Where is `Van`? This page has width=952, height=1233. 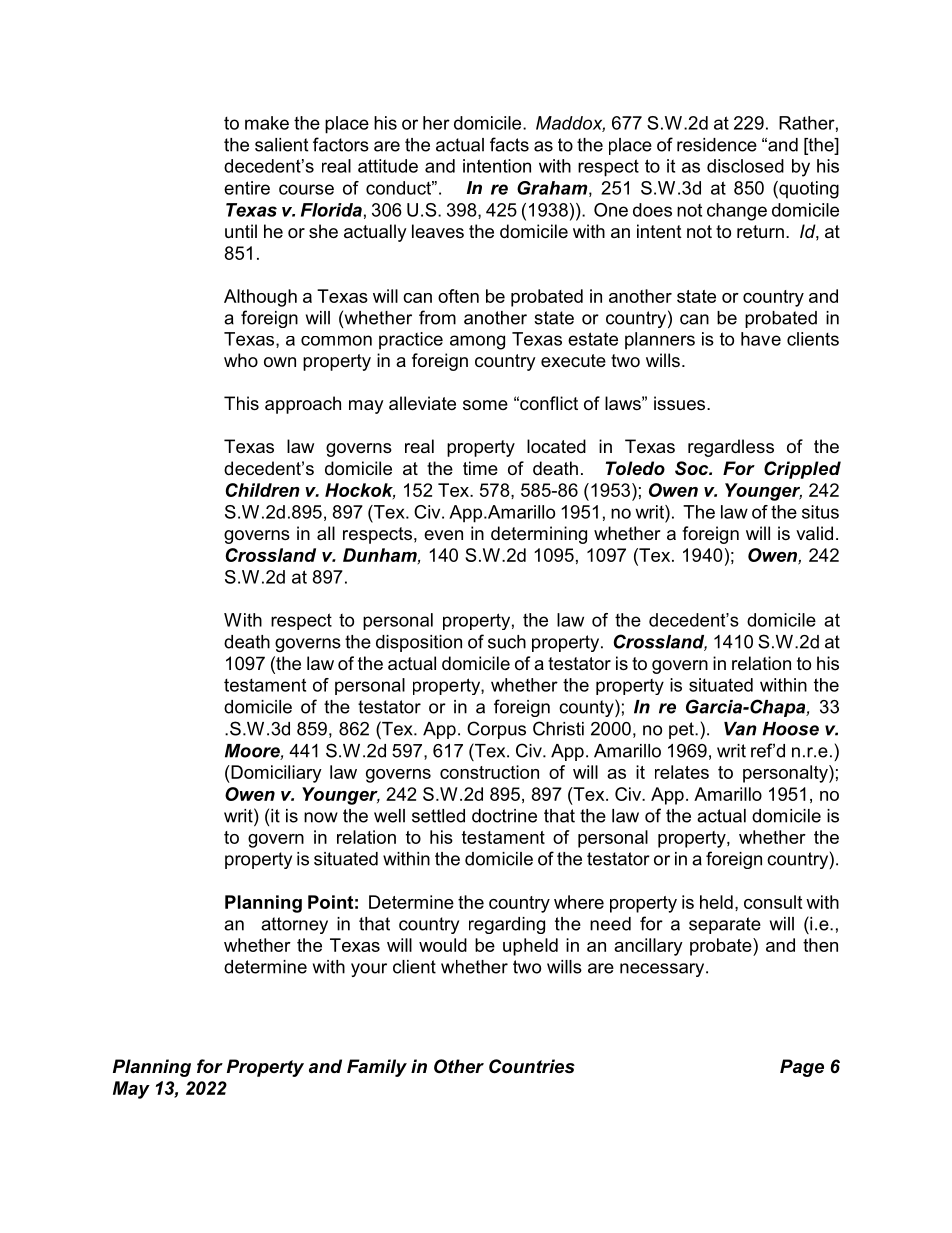 Van is located at coordinates (740, 729).
